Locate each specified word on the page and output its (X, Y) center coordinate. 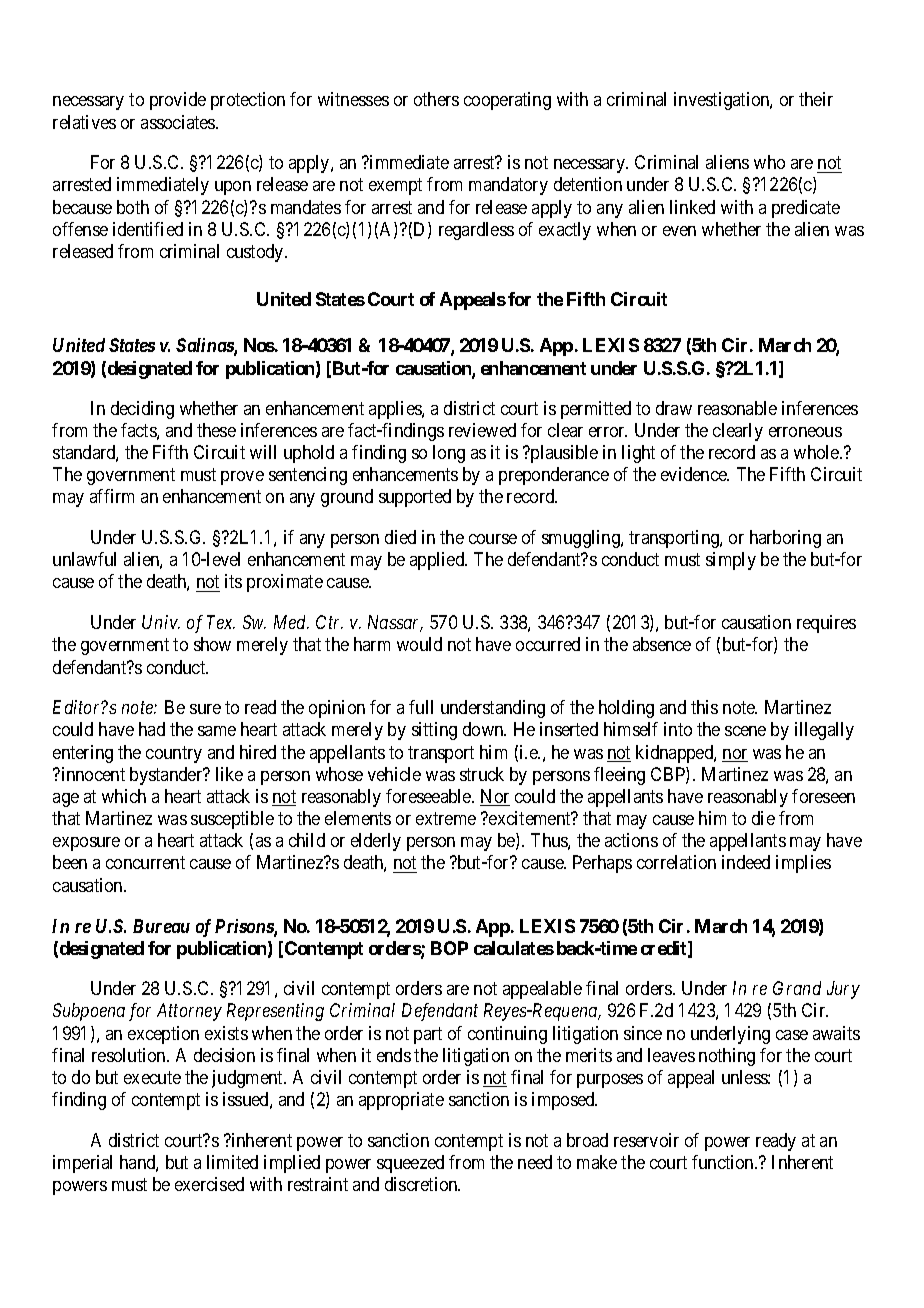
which (124, 796)
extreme (446, 818)
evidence (695, 474)
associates (179, 122)
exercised (209, 1184)
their (816, 99)
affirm (112, 496)
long (449, 454)
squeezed (410, 1164)
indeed (746, 862)
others (436, 99)
